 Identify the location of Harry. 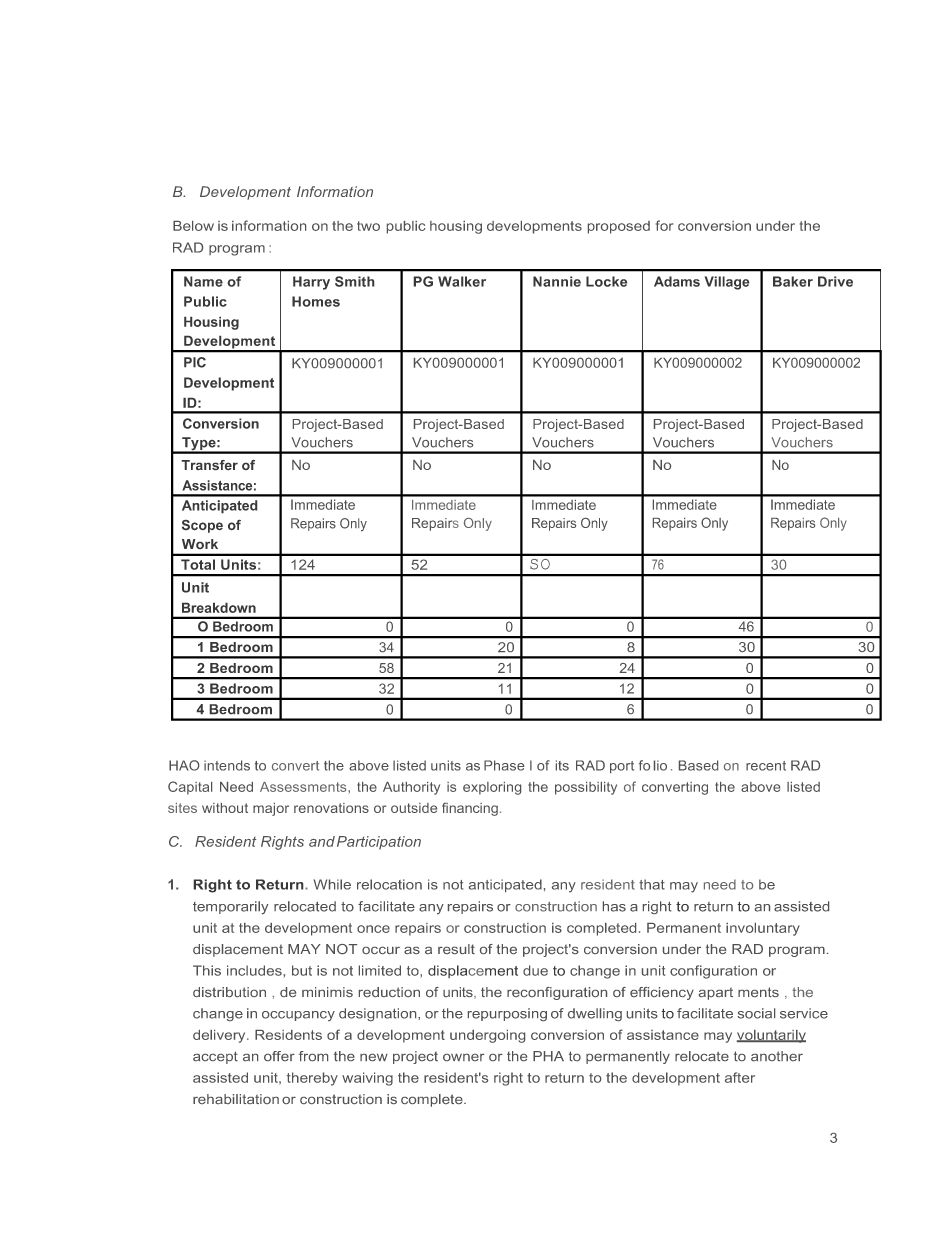
(311, 283).
